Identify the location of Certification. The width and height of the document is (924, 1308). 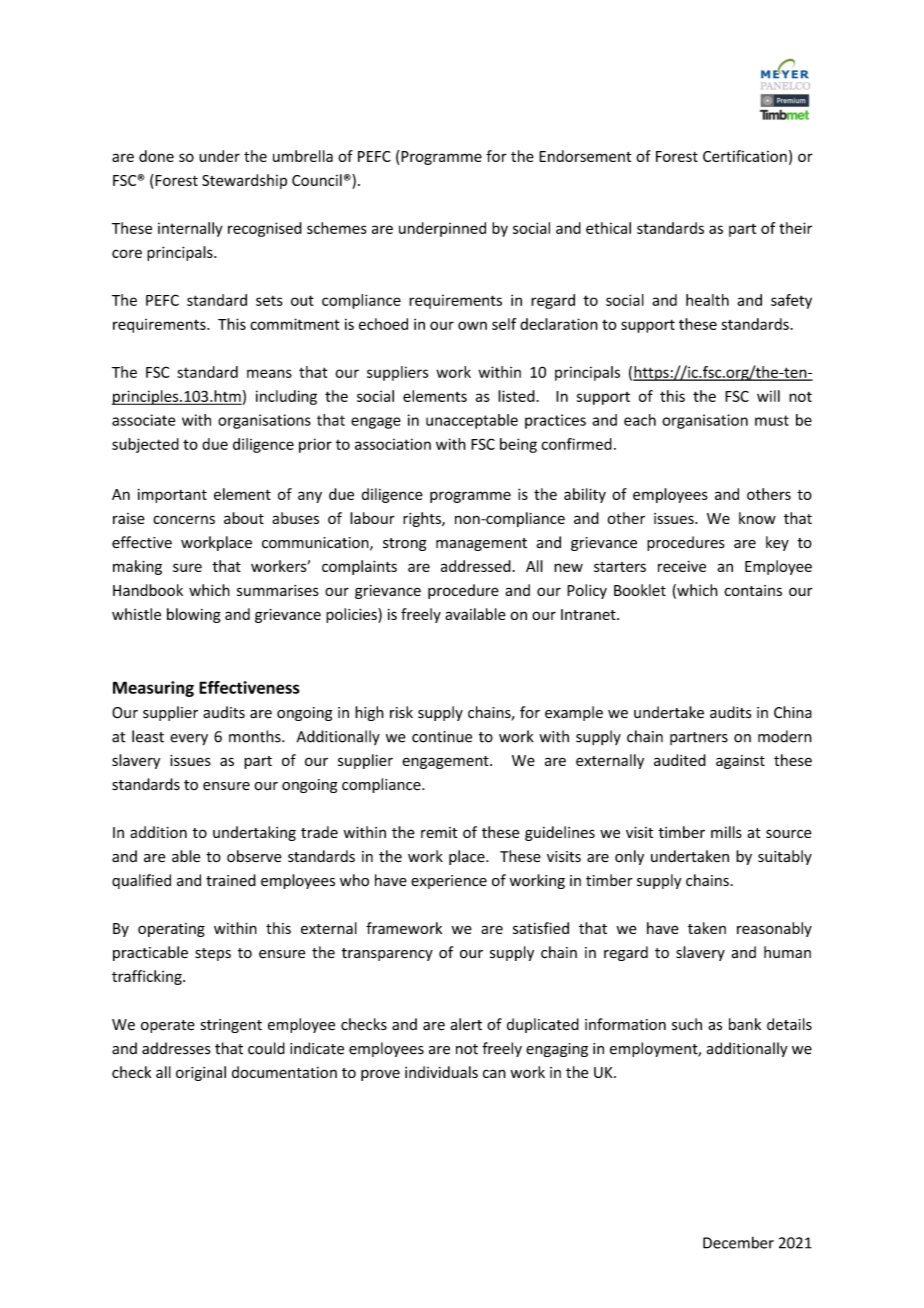
(745, 156).
